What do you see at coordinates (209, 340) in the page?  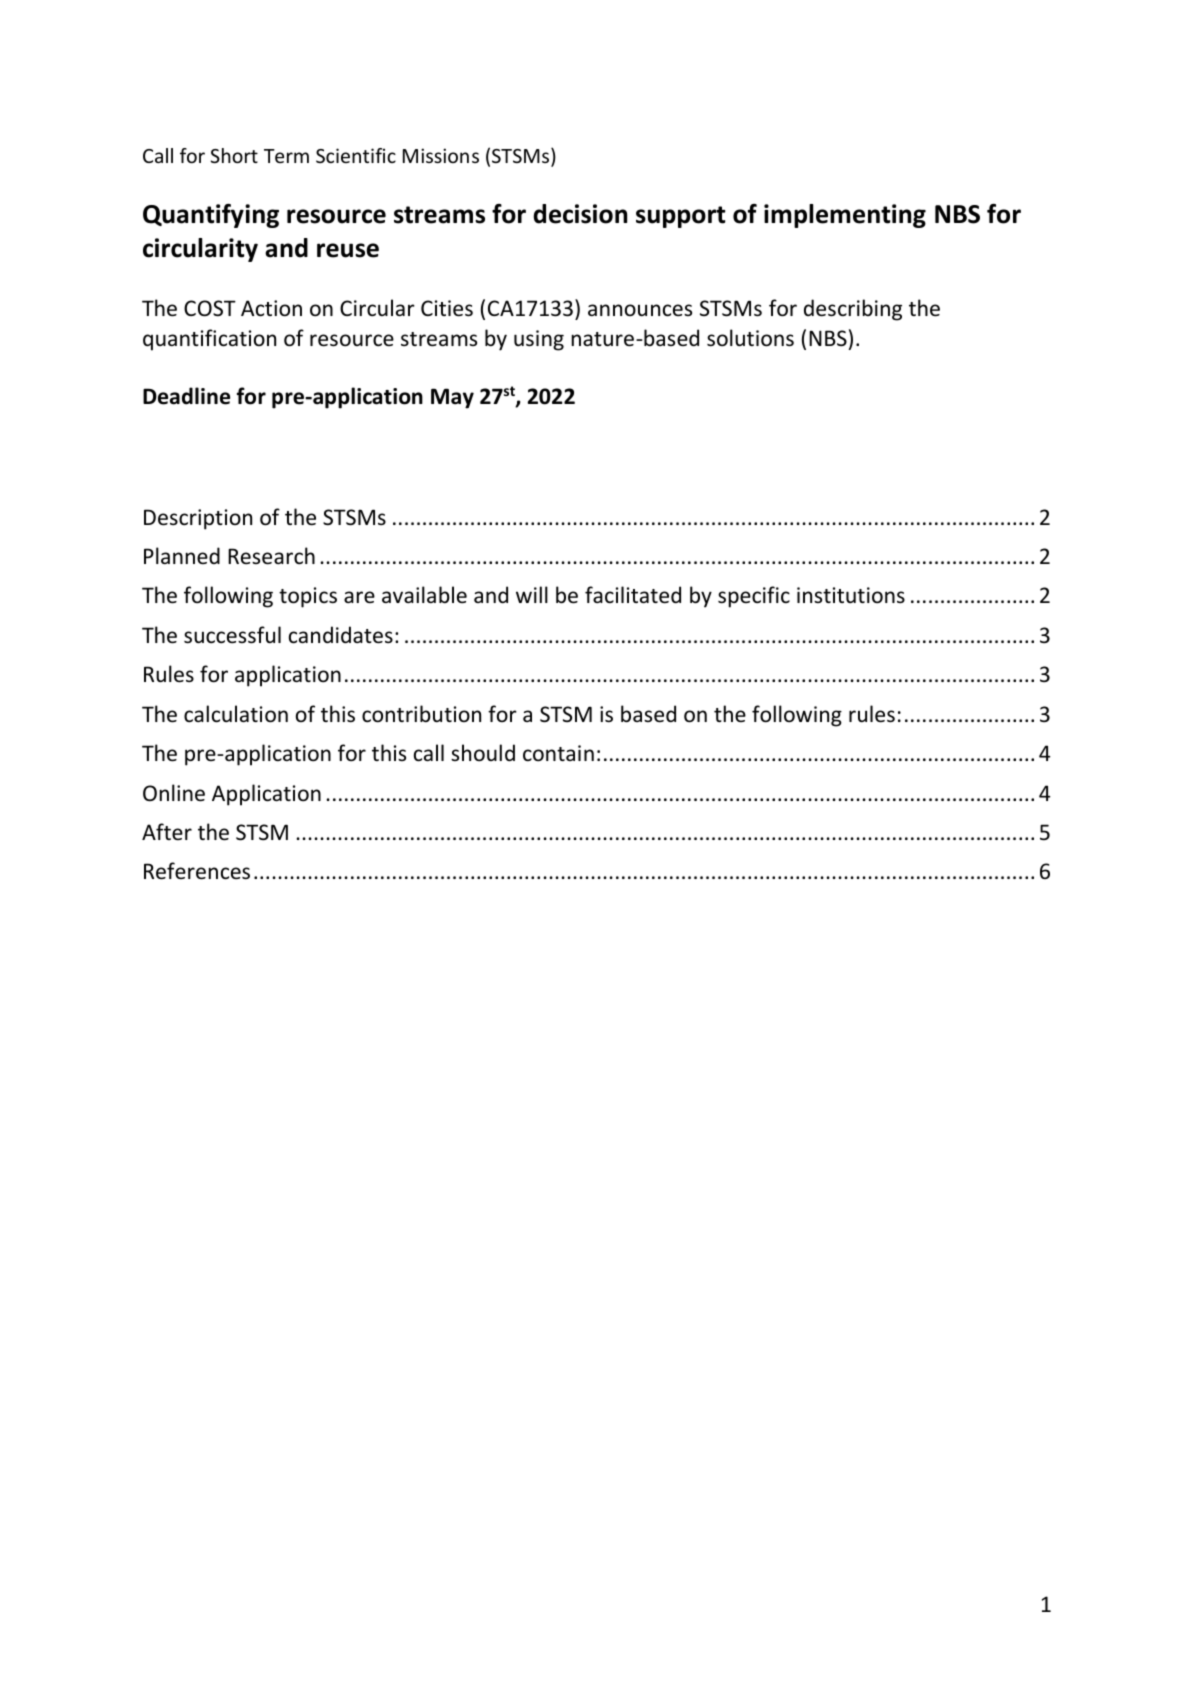 I see `quantification` at bounding box center [209, 340].
